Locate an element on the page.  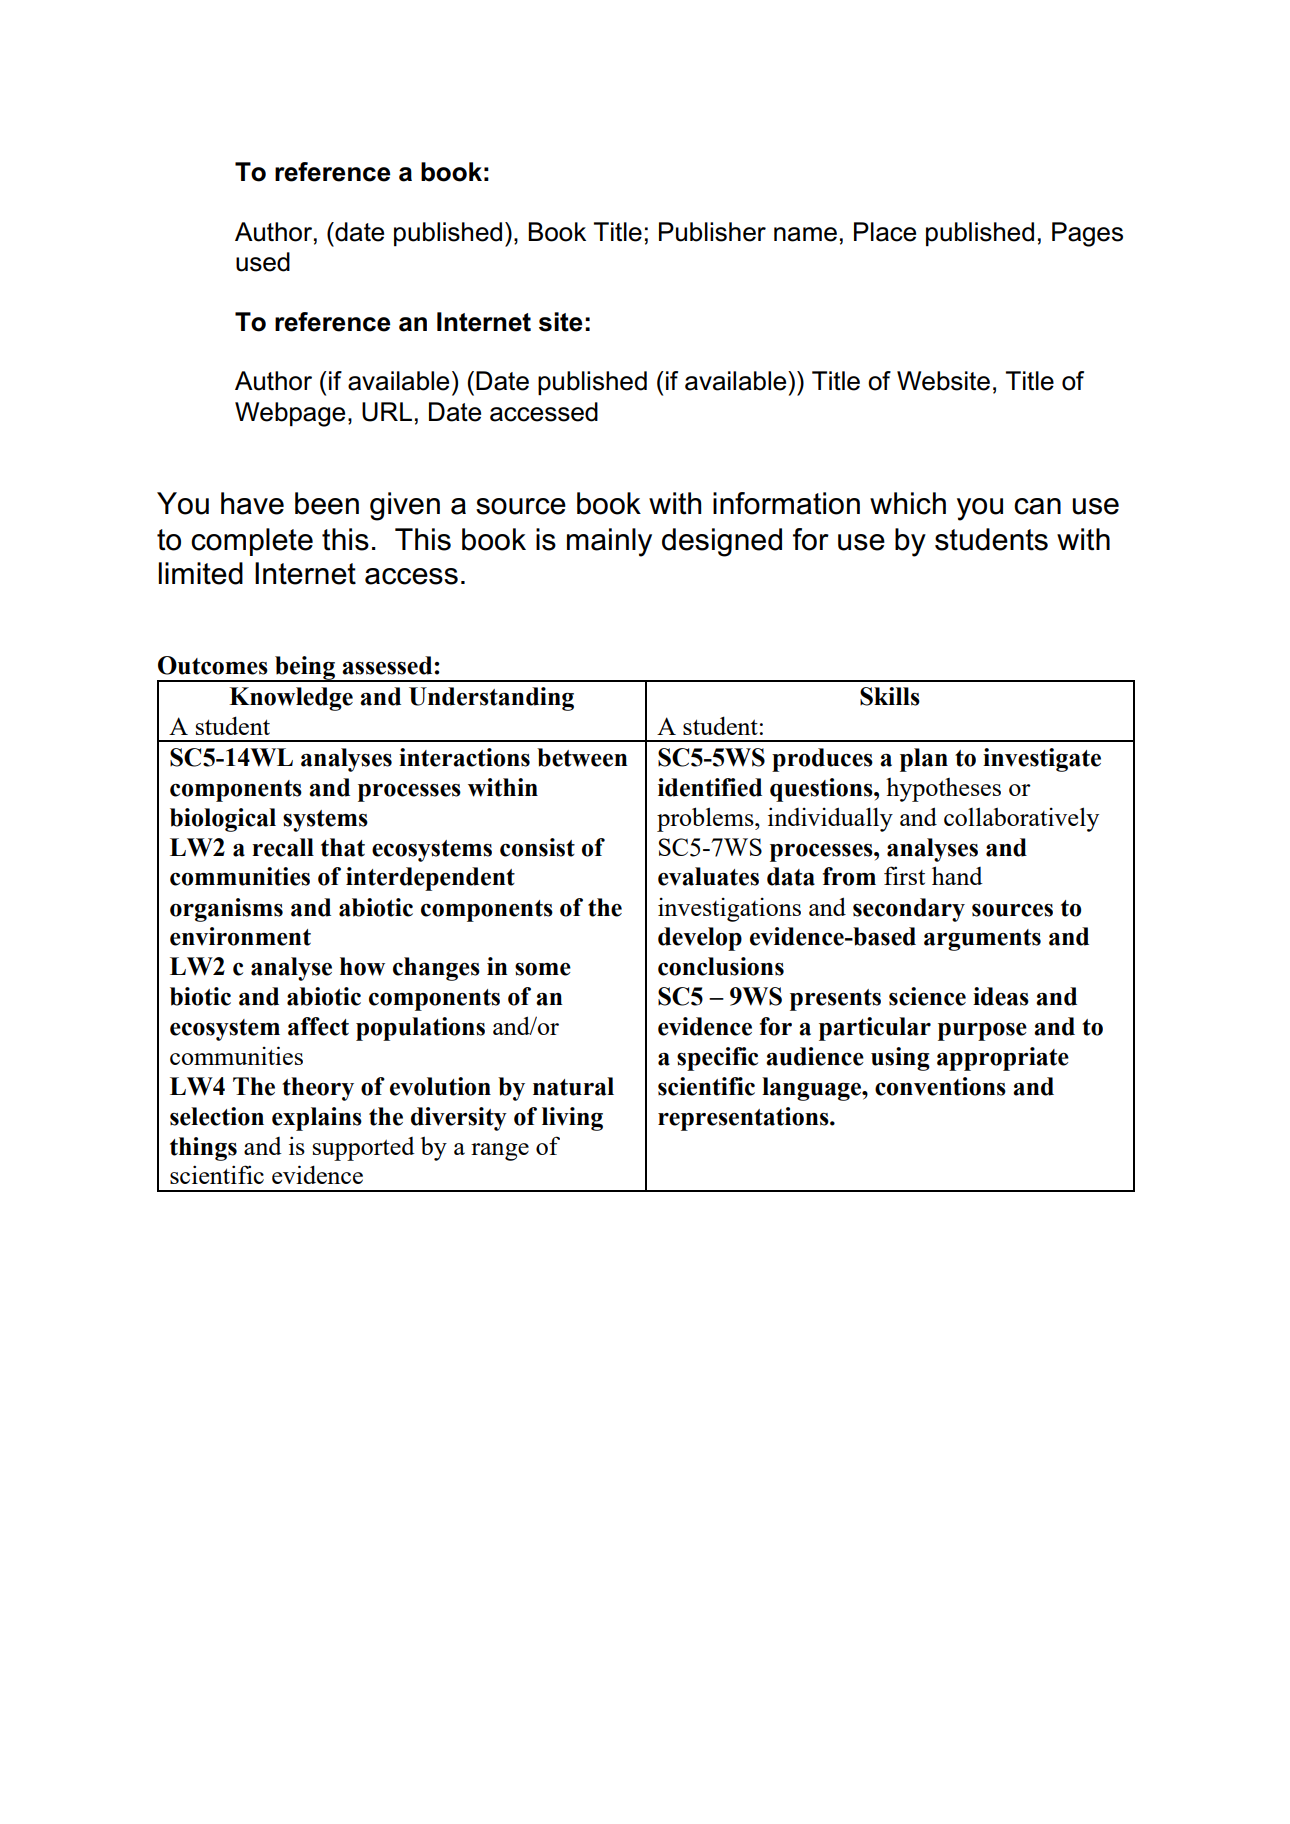
biological is located at coordinates (223, 820).
